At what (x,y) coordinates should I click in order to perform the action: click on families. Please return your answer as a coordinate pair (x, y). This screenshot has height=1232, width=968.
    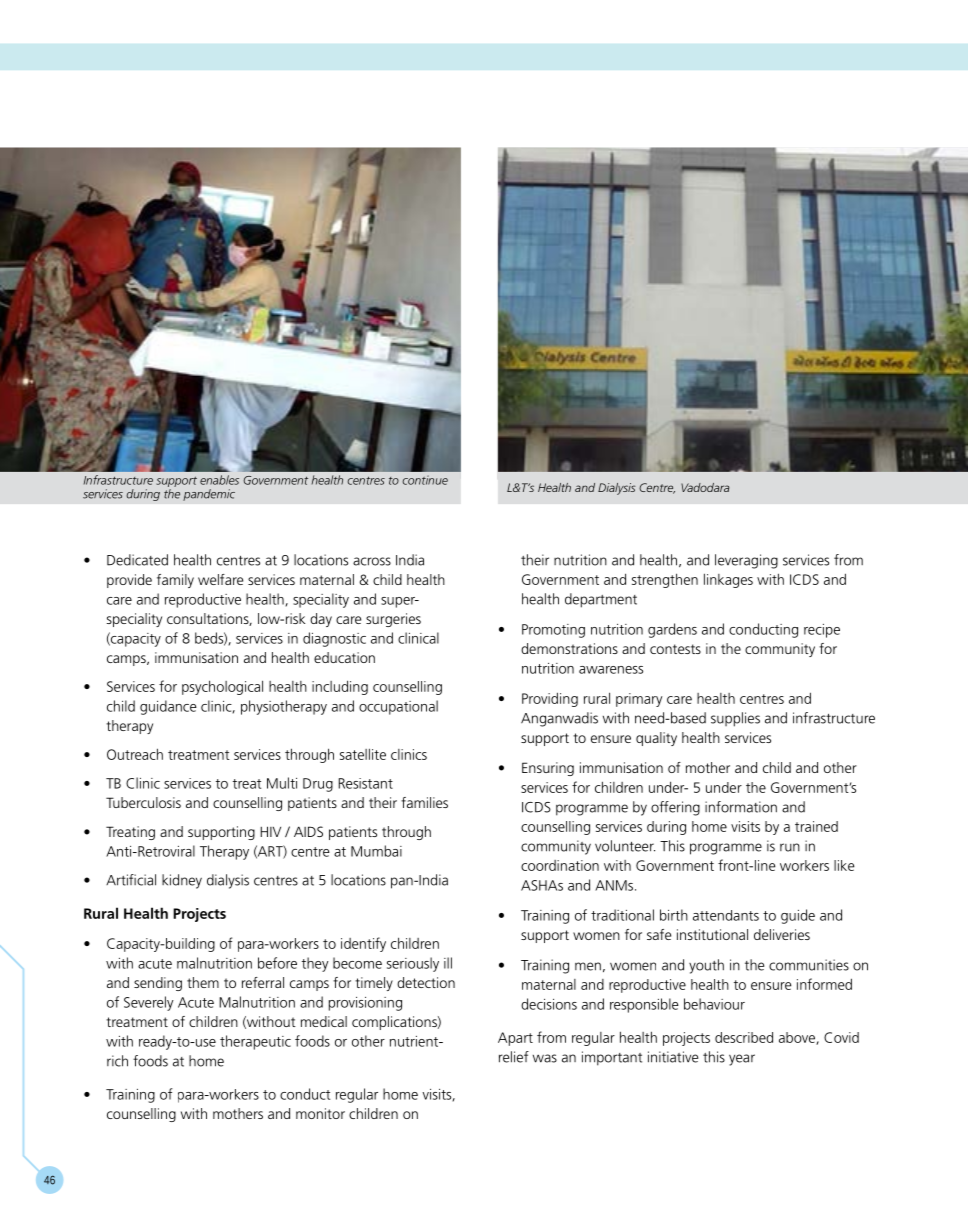
    Looking at the image, I should click on (424, 802).
